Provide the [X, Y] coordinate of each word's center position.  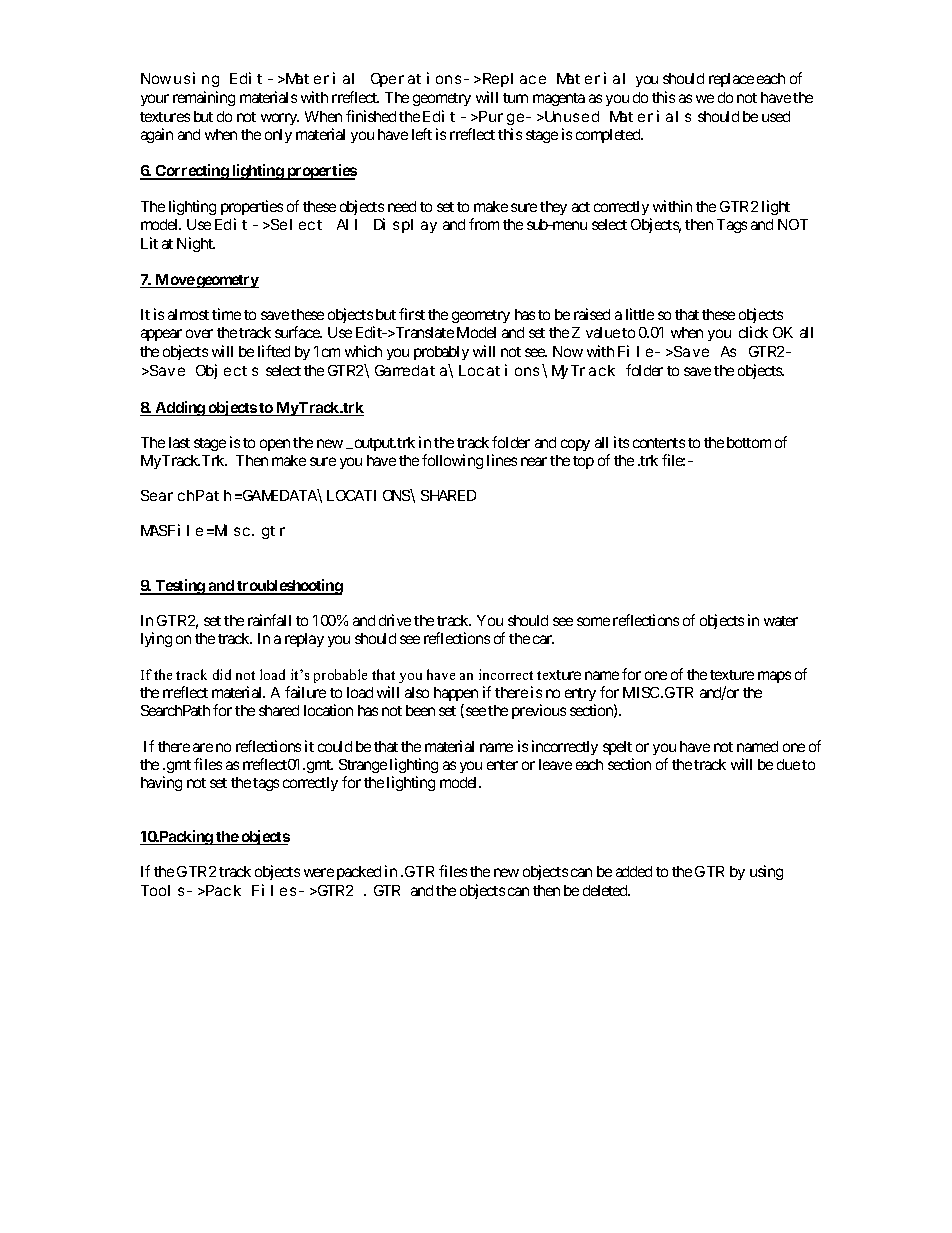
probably [441, 353]
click [753, 332]
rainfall [269, 620]
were [319, 872]
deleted [606, 890]
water [781, 621]
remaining [204, 98]
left [422, 134]
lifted [274, 351]
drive [395, 620]
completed [609, 136]
